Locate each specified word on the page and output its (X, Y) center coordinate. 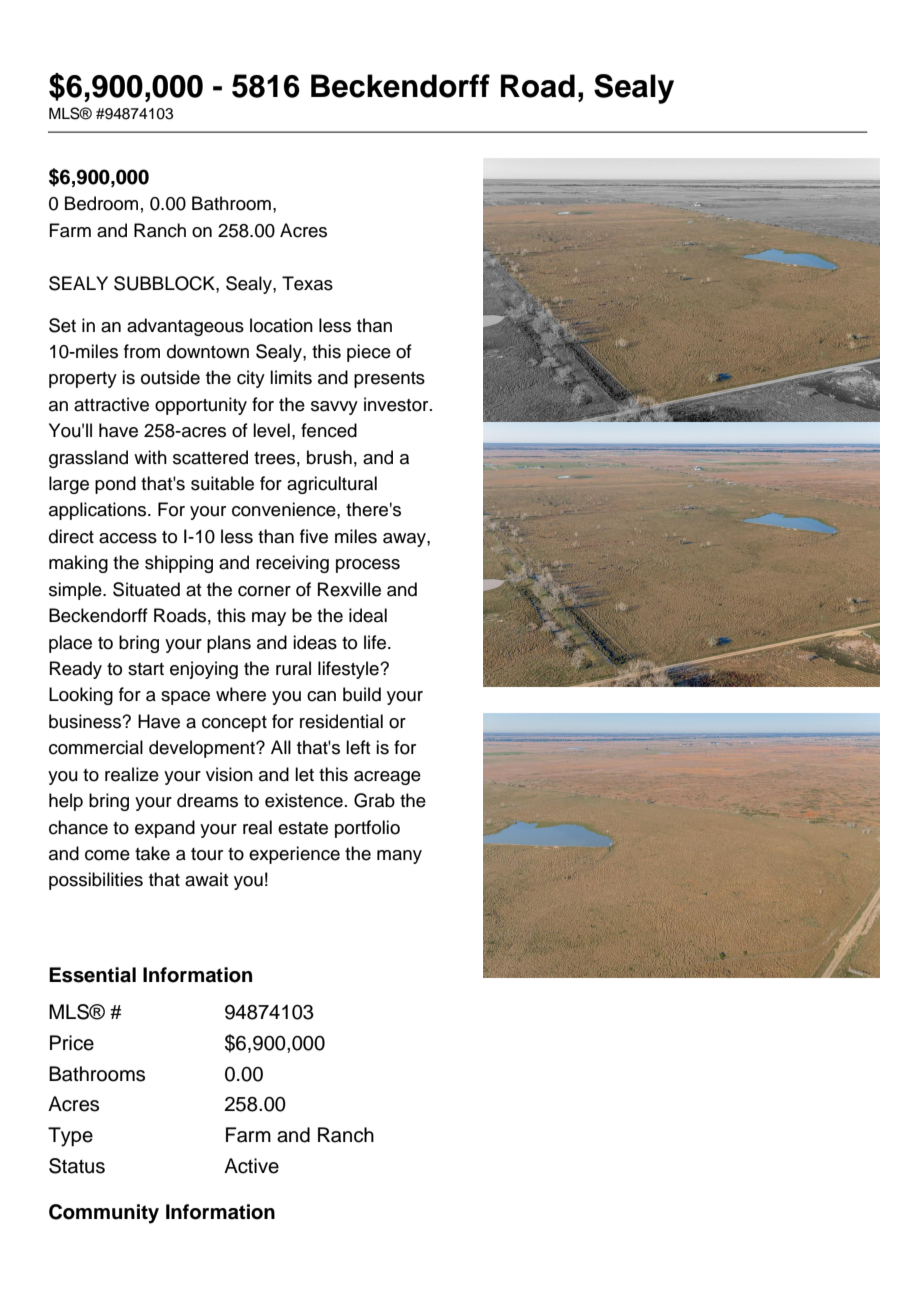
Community (104, 1214)
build (362, 694)
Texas (307, 283)
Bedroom (101, 203)
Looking (81, 696)
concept (234, 724)
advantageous (185, 327)
